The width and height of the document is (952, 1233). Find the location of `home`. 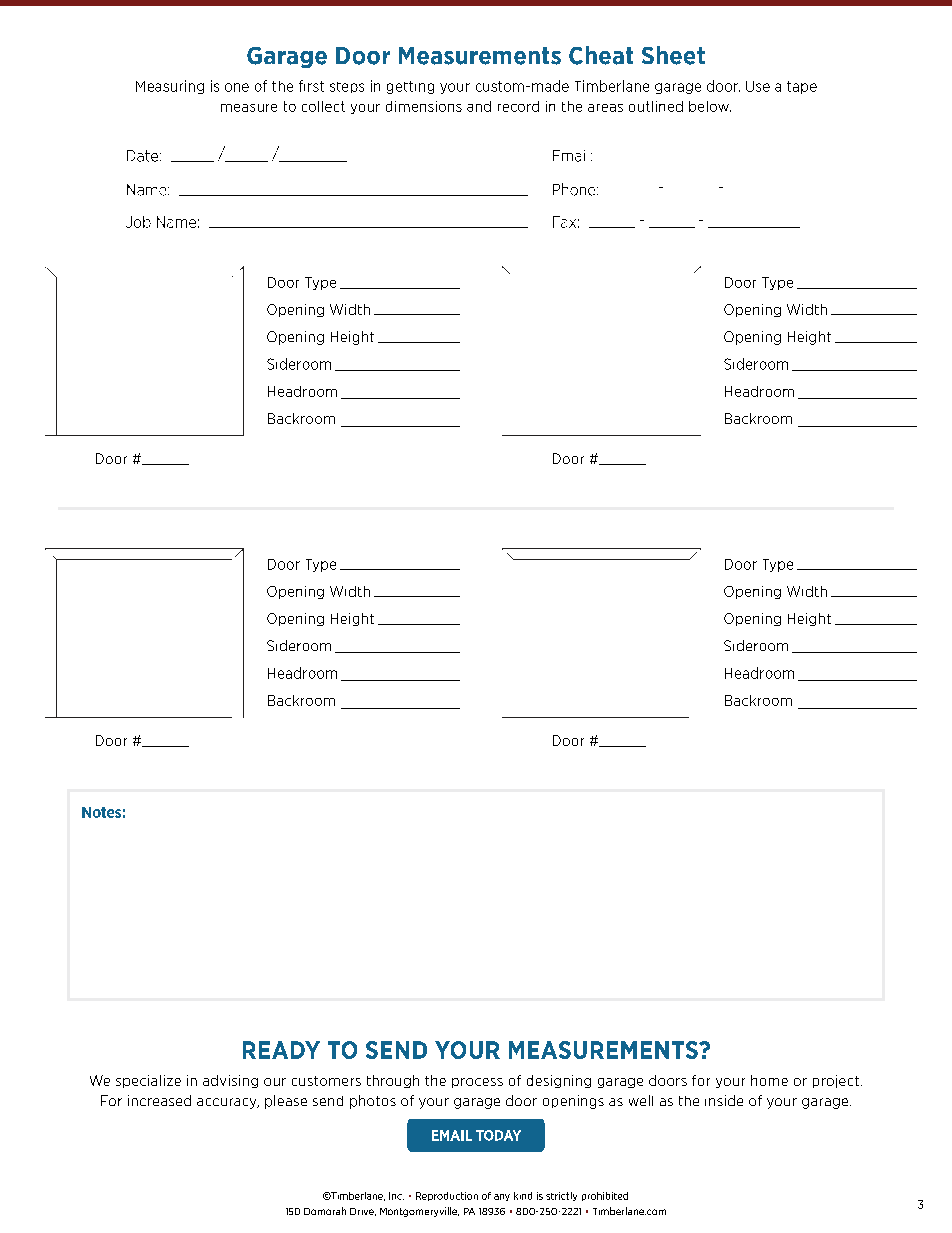

home is located at coordinates (769, 1080).
